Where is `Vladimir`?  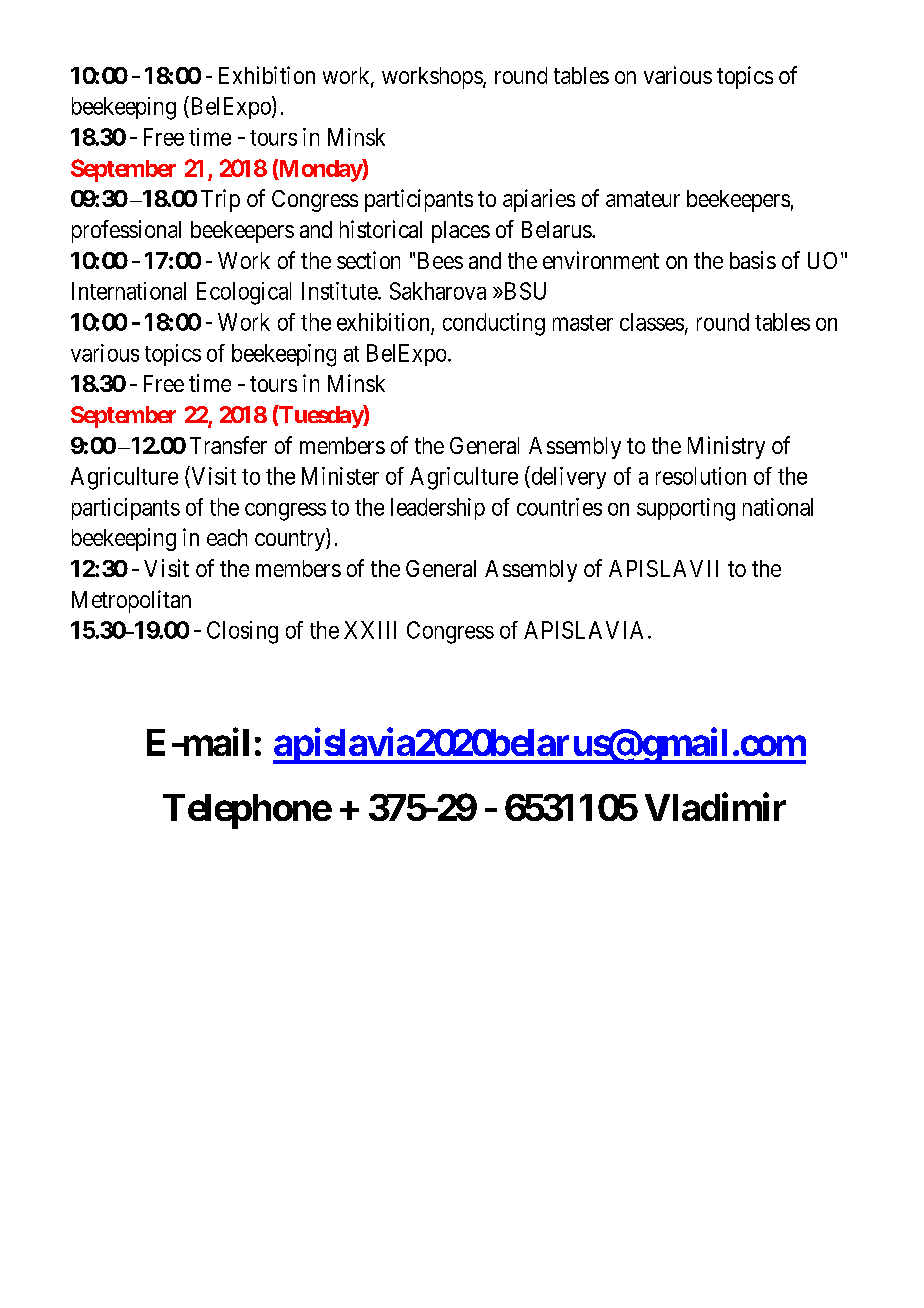
Vladimir is located at coordinates (715, 807).
